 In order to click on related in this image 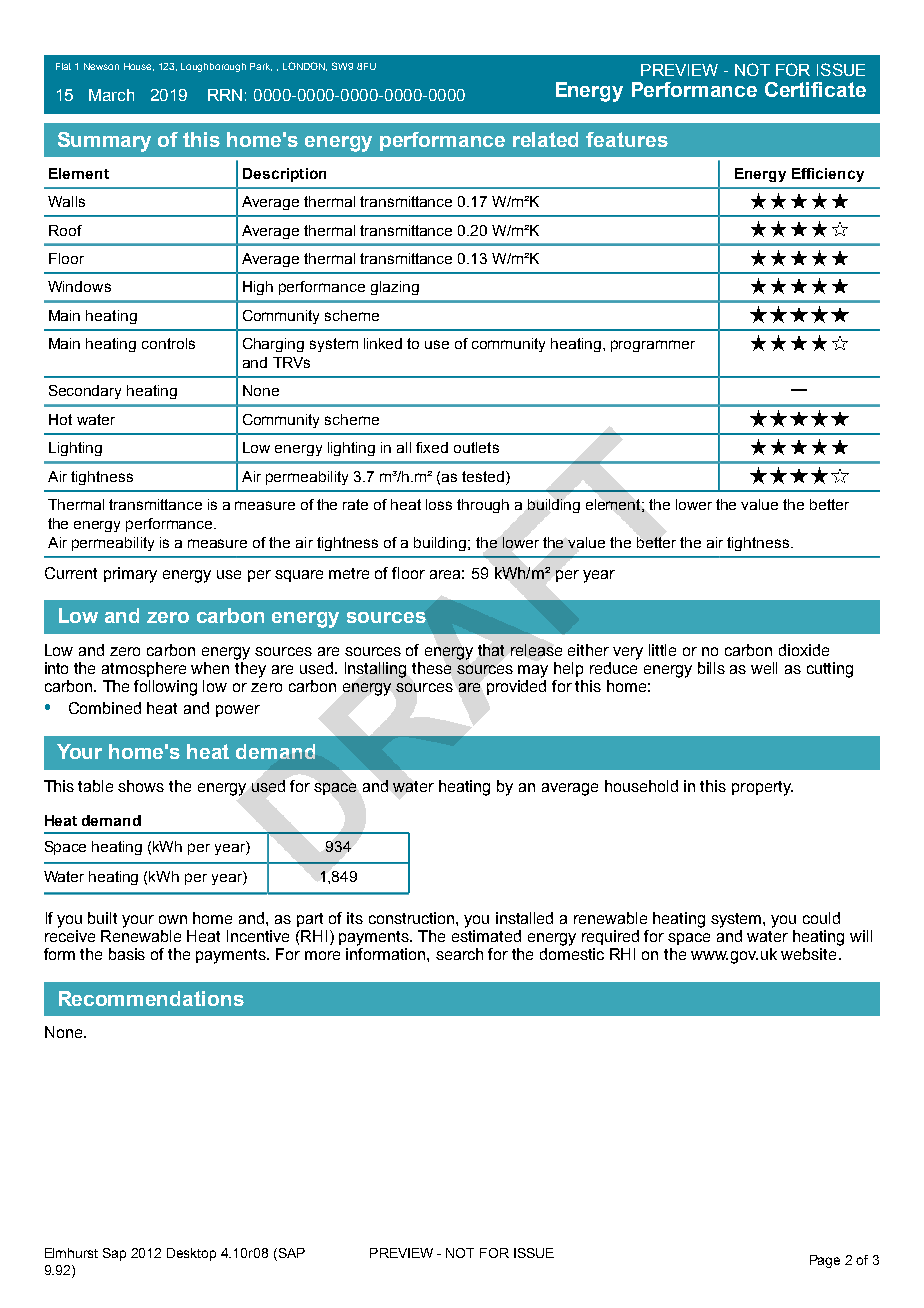, I will do `click(545, 139)`.
